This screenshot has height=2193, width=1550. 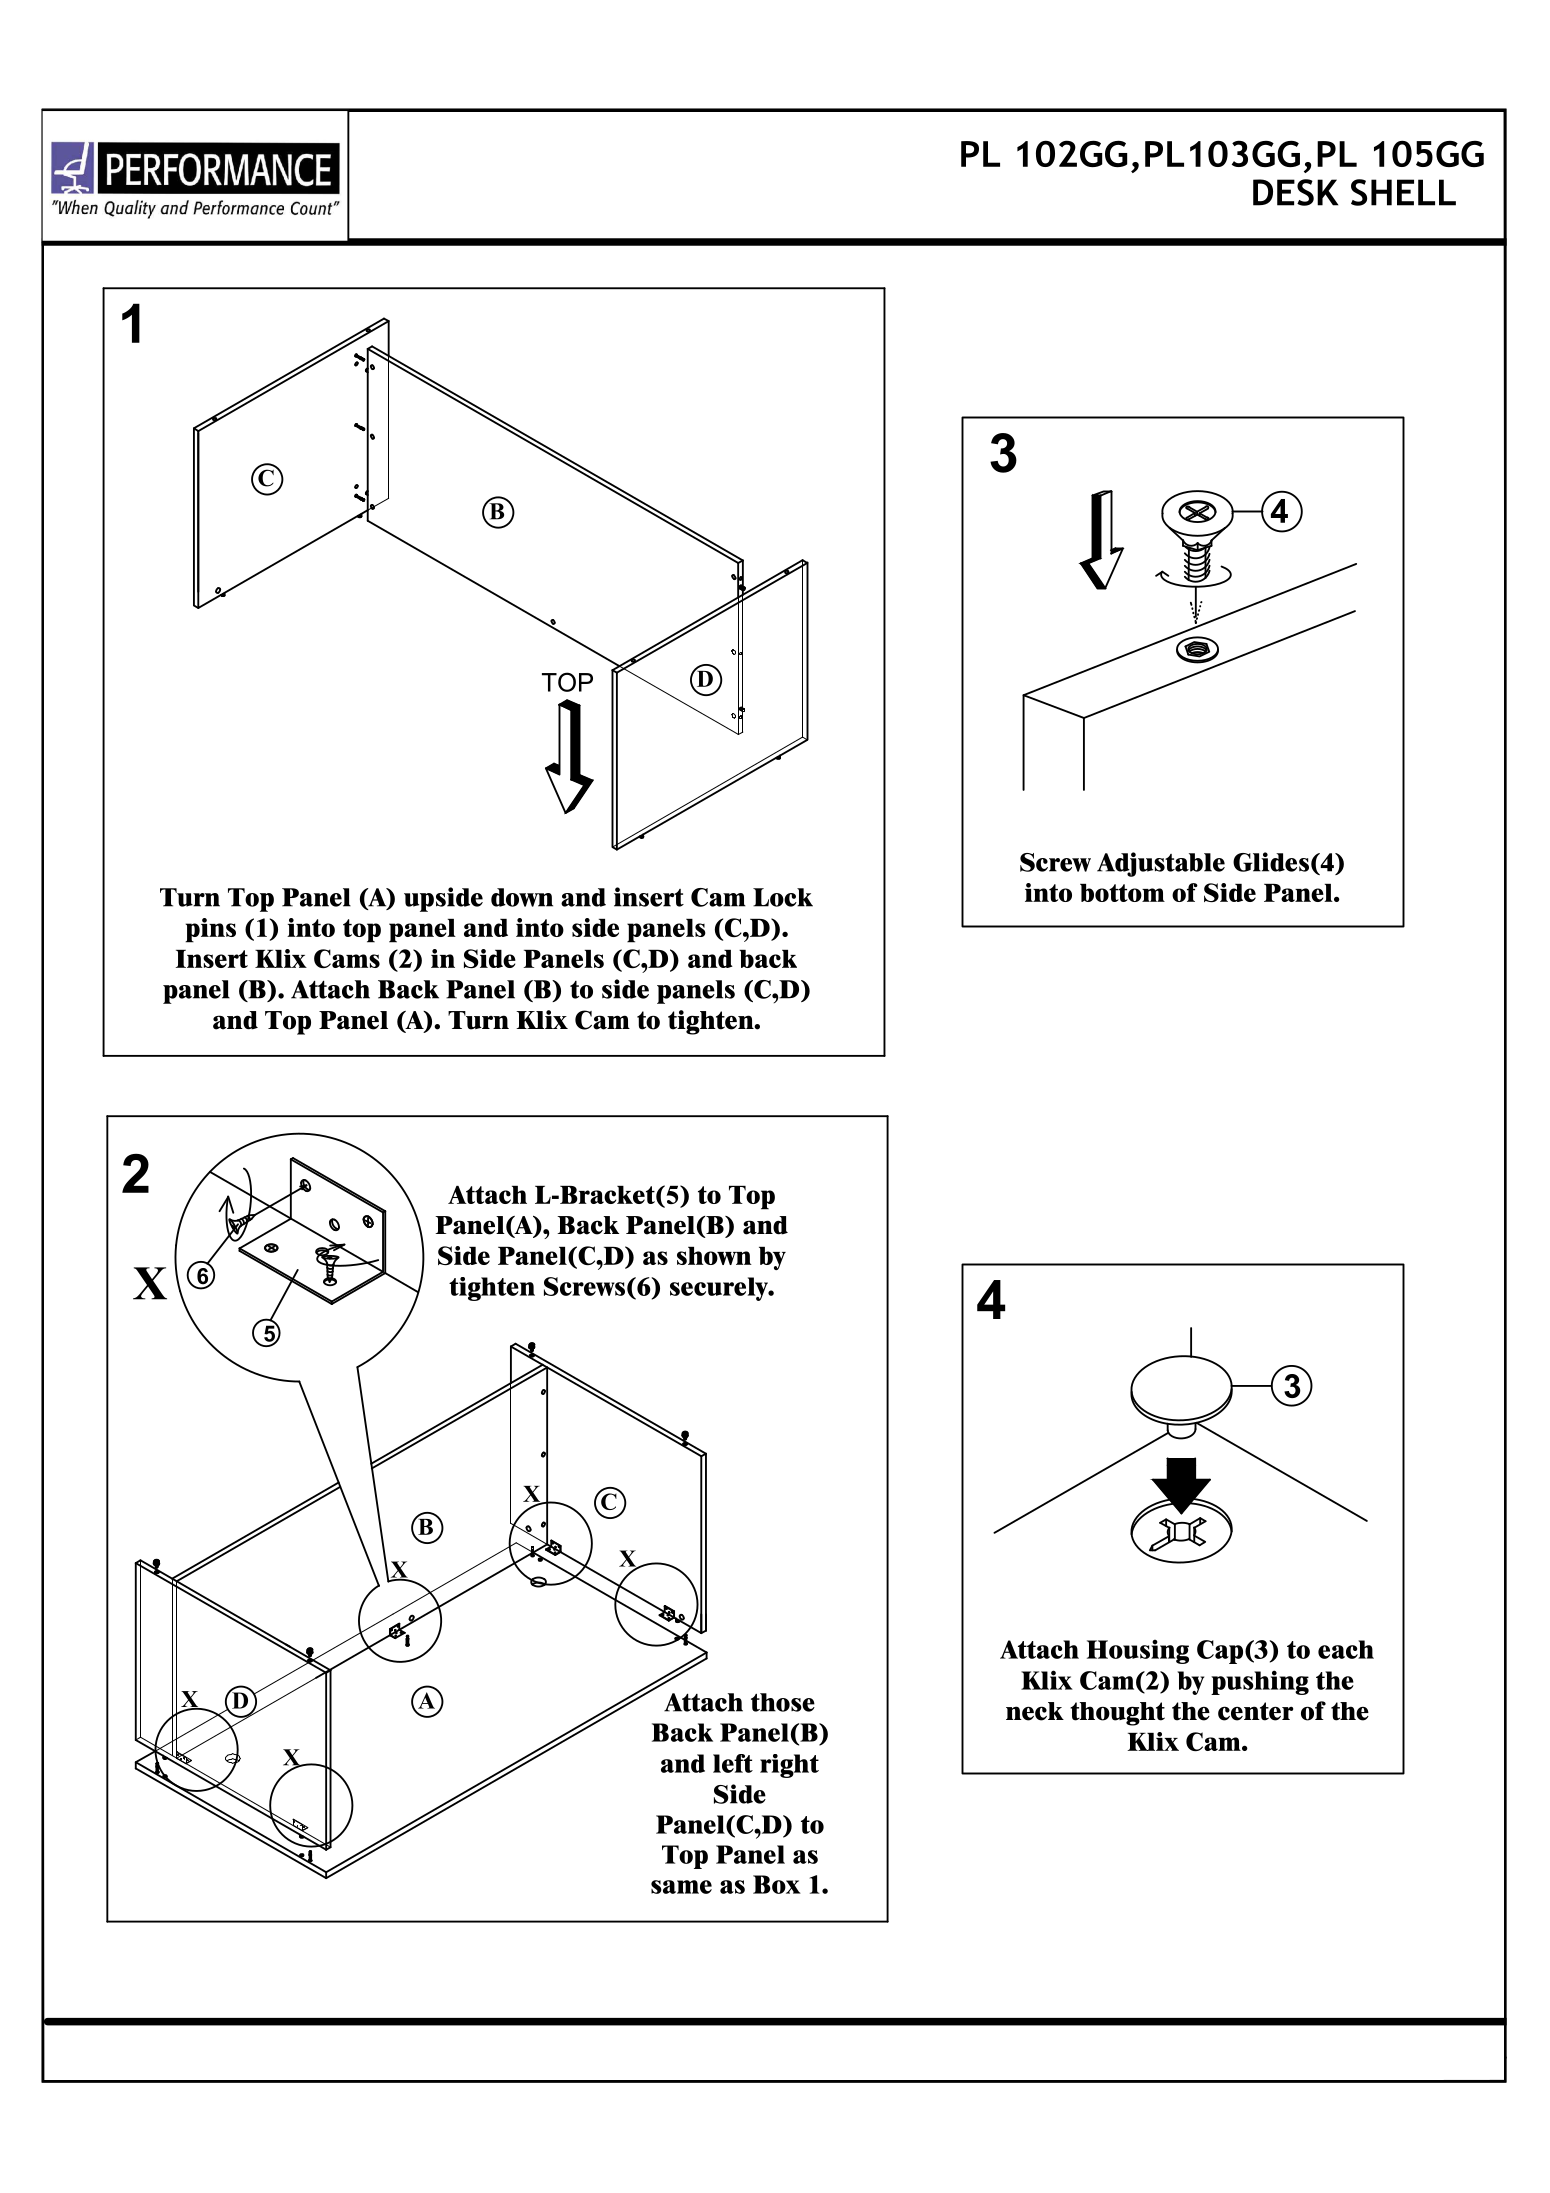 I want to click on Cams, so click(x=347, y=958).
